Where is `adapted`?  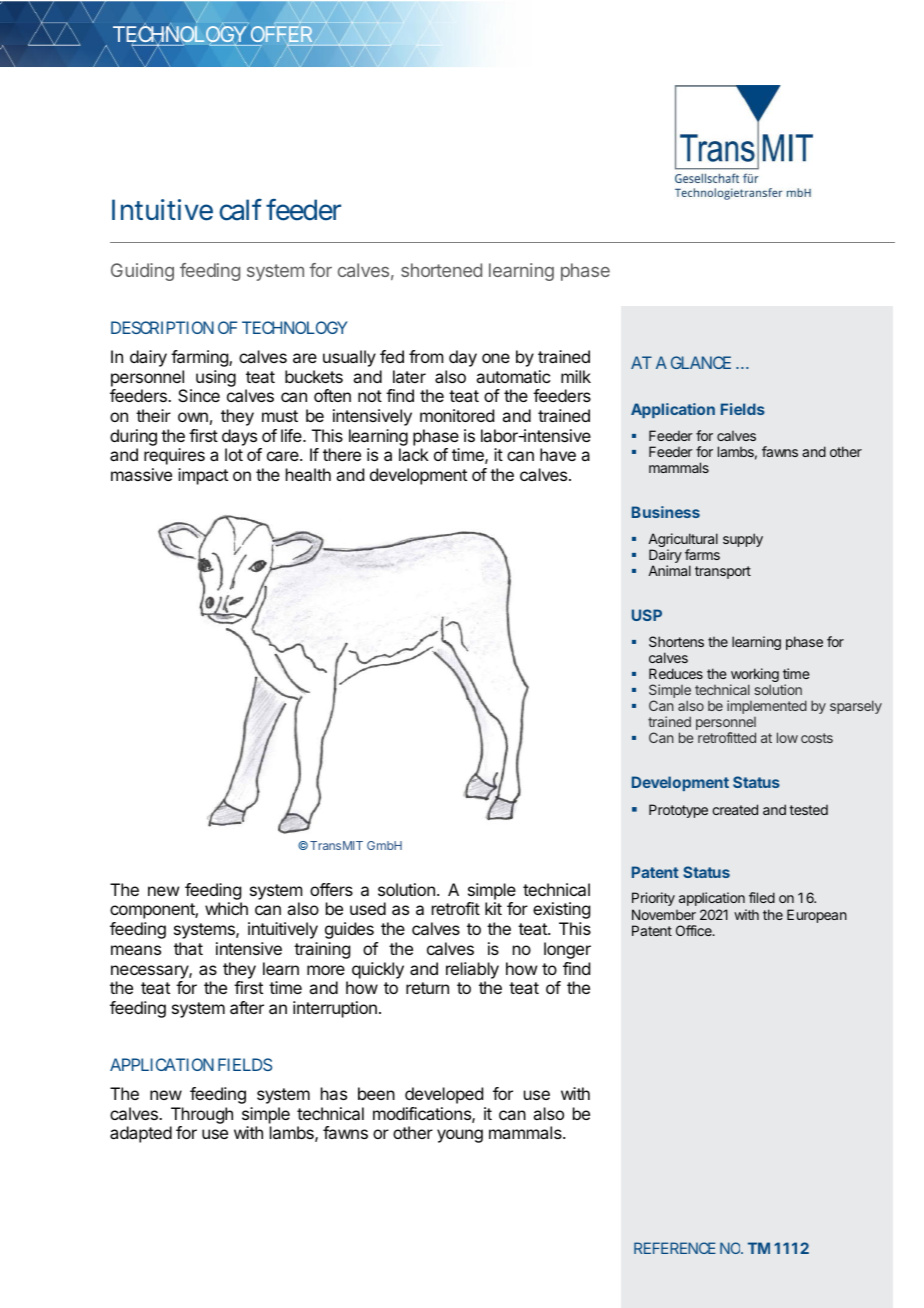 adapted is located at coordinates (141, 1134).
